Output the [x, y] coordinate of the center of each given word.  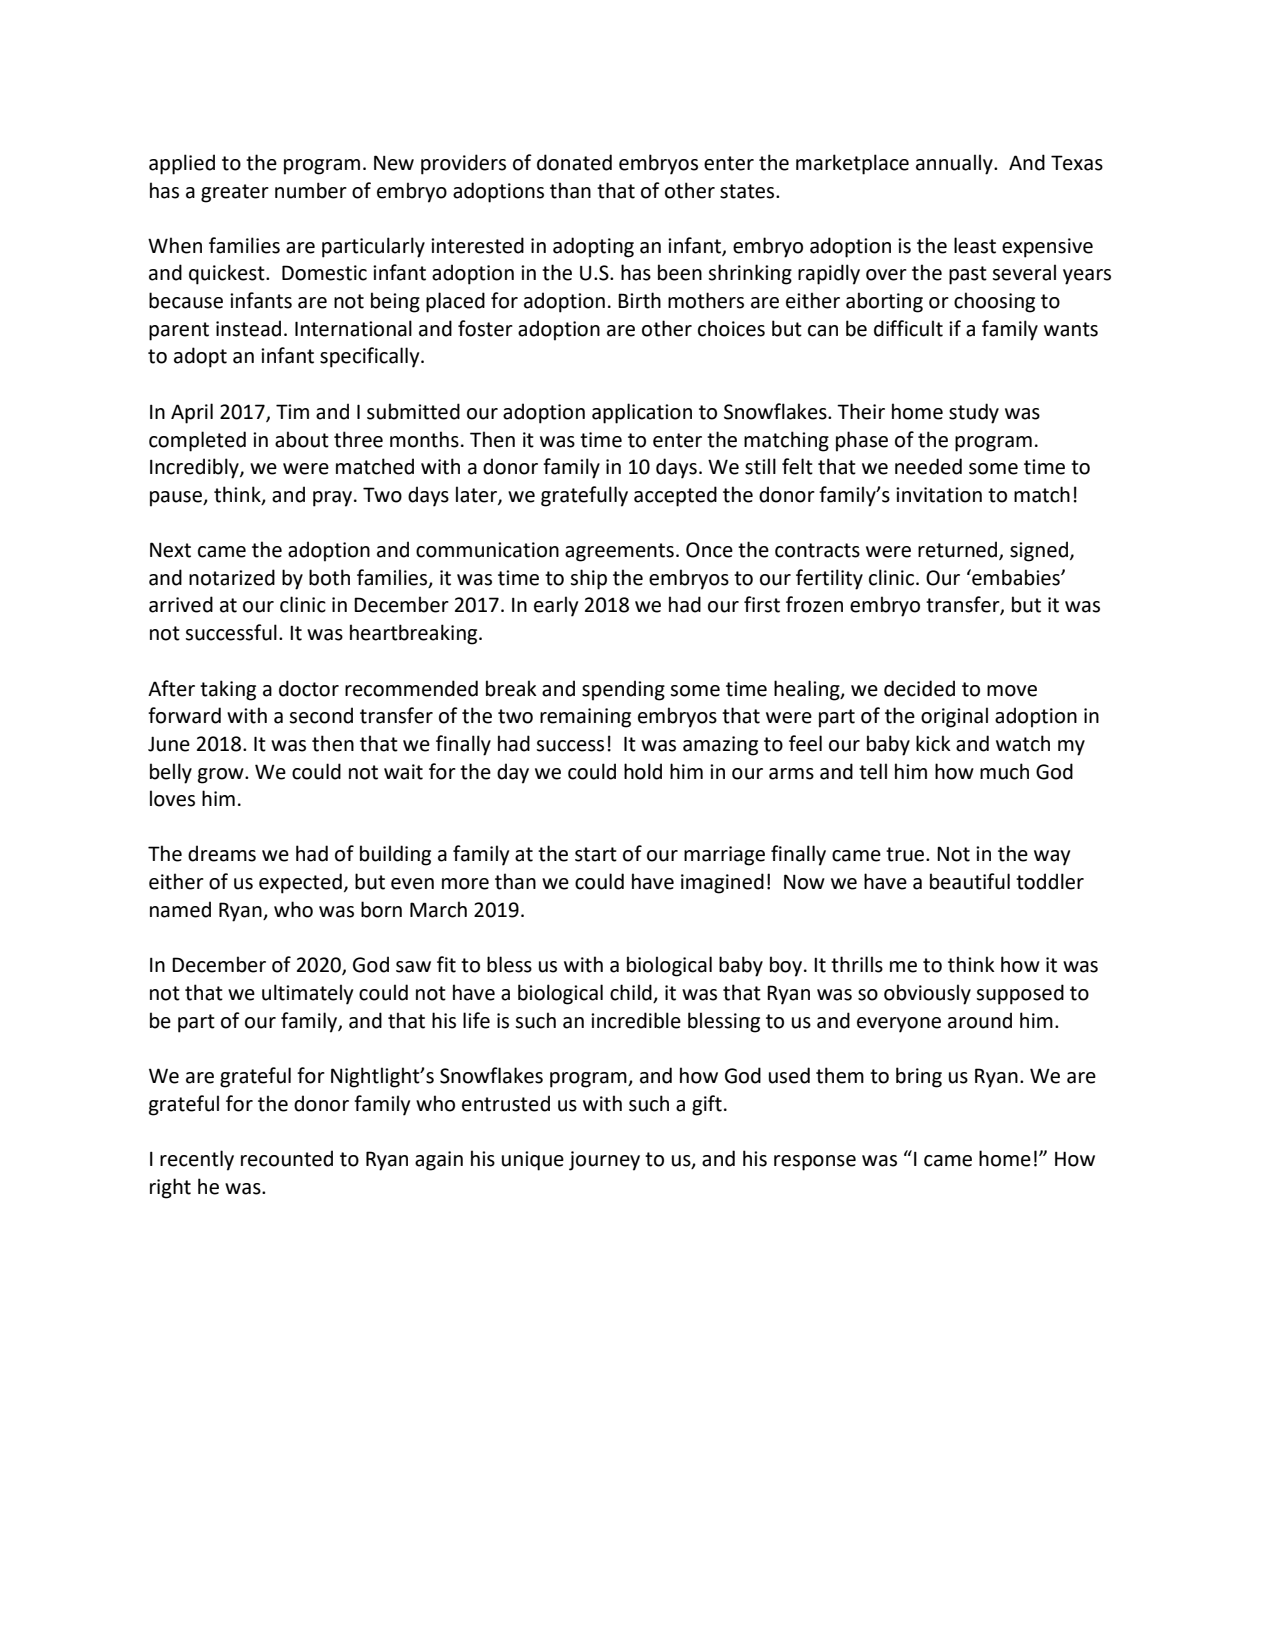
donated [574, 162]
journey [604, 1161]
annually [955, 164]
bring [919, 1077]
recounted [287, 1158]
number [311, 190]
